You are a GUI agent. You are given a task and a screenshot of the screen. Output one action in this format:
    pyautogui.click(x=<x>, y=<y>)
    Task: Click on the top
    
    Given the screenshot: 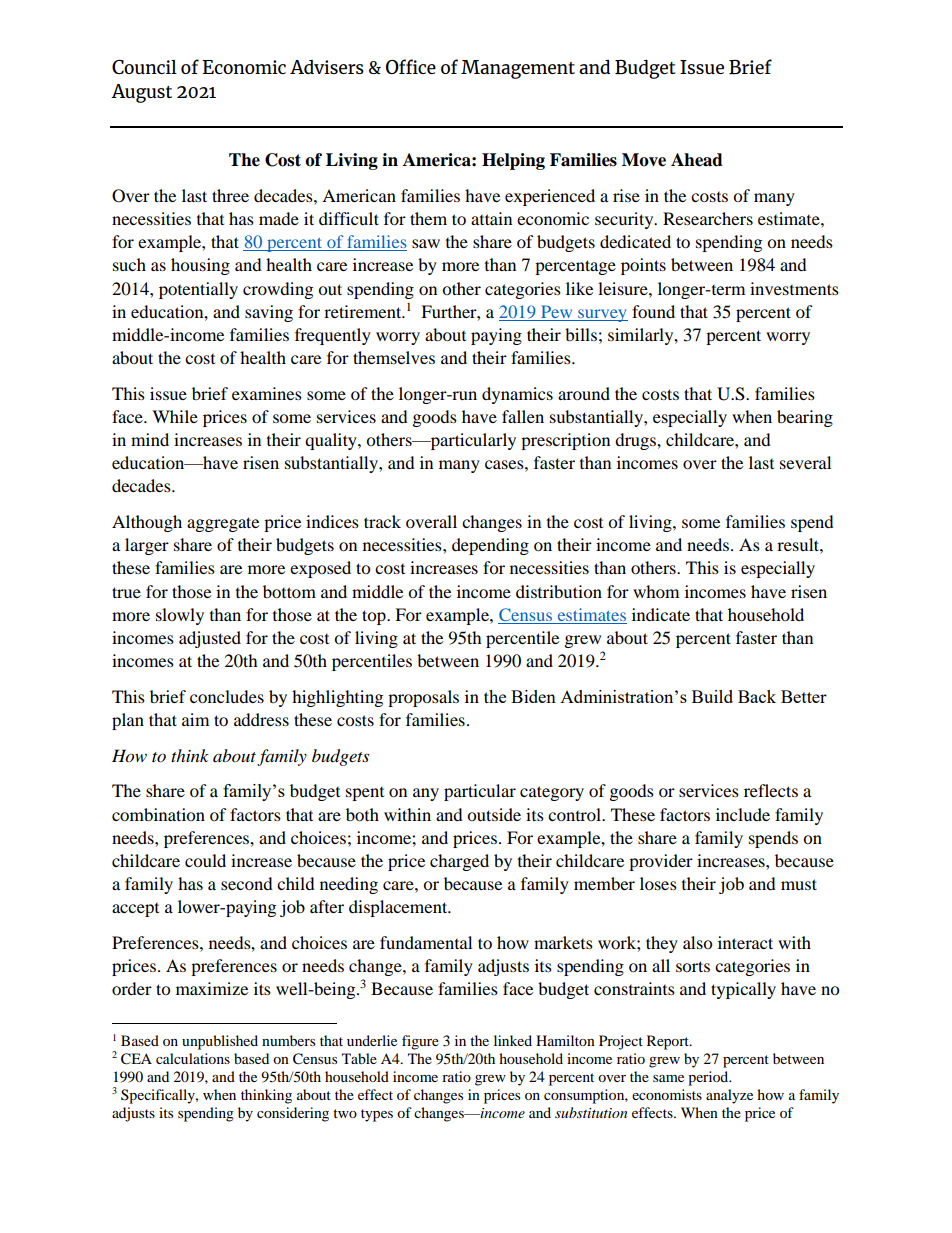 What is the action you would take?
    pyautogui.click(x=375, y=617)
